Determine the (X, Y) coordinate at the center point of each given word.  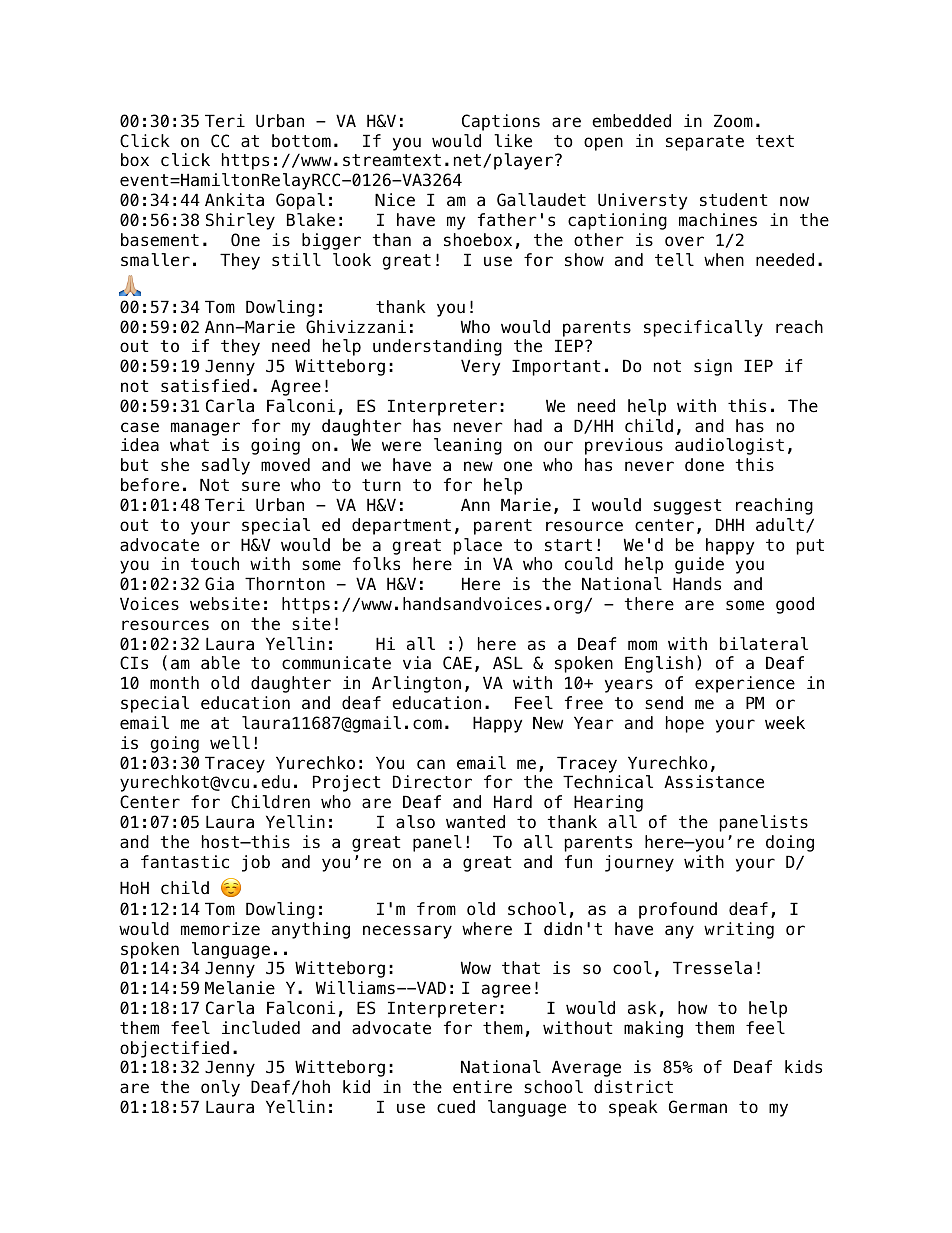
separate (705, 143)
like (513, 141)
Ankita (234, 200)
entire (482, 1087)
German (698, 1107)
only (220, 1088)
